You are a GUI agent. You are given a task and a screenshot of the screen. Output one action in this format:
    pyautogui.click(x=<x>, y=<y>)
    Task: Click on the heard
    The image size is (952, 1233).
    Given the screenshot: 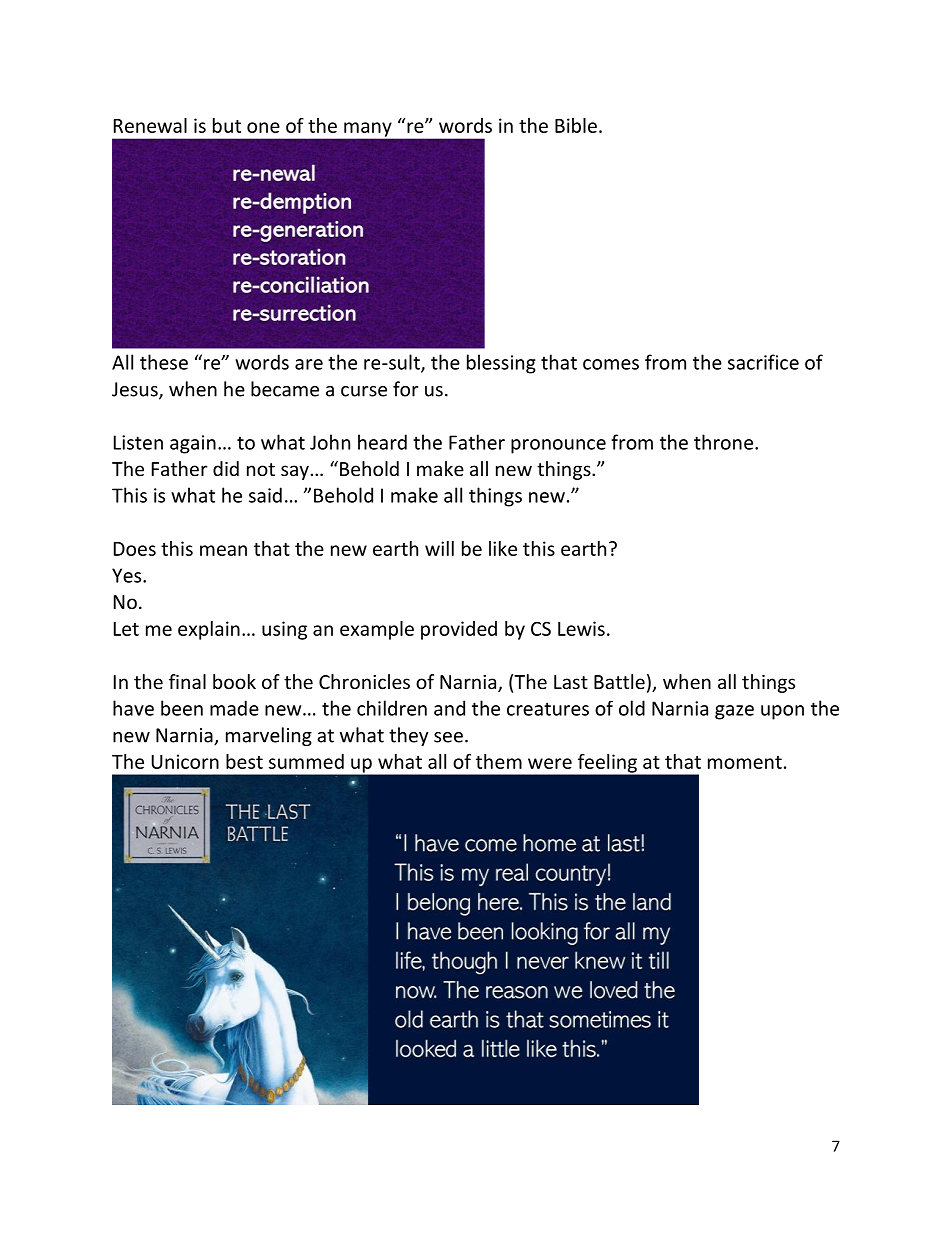 What is the action you would take?
    pyautogui.click(x=382, y=442)
